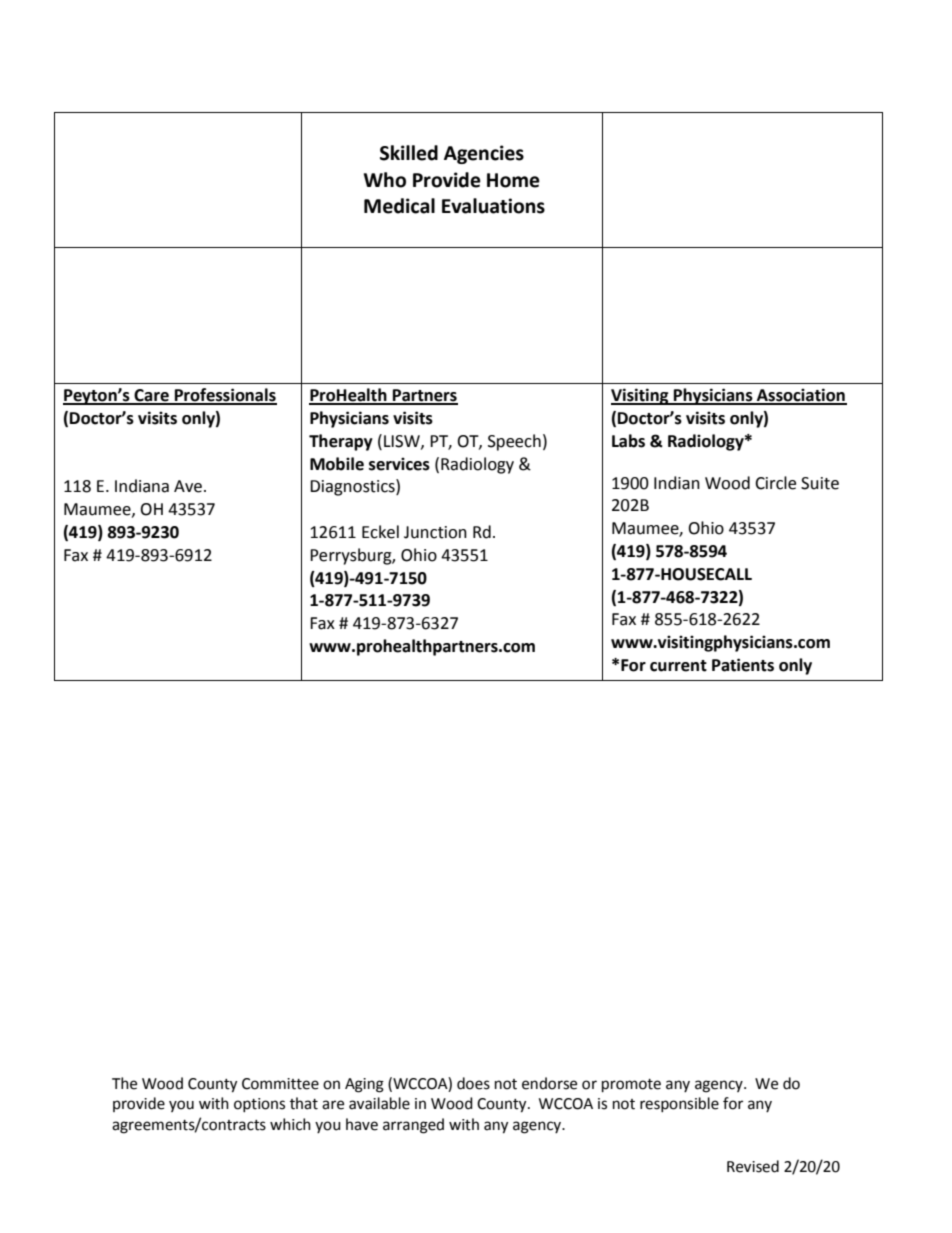 The width and height of the page is (952, 1233). What do you see at coordinates (513, 180) in the page?
I see `Home` at bounding box center [513, 180].
